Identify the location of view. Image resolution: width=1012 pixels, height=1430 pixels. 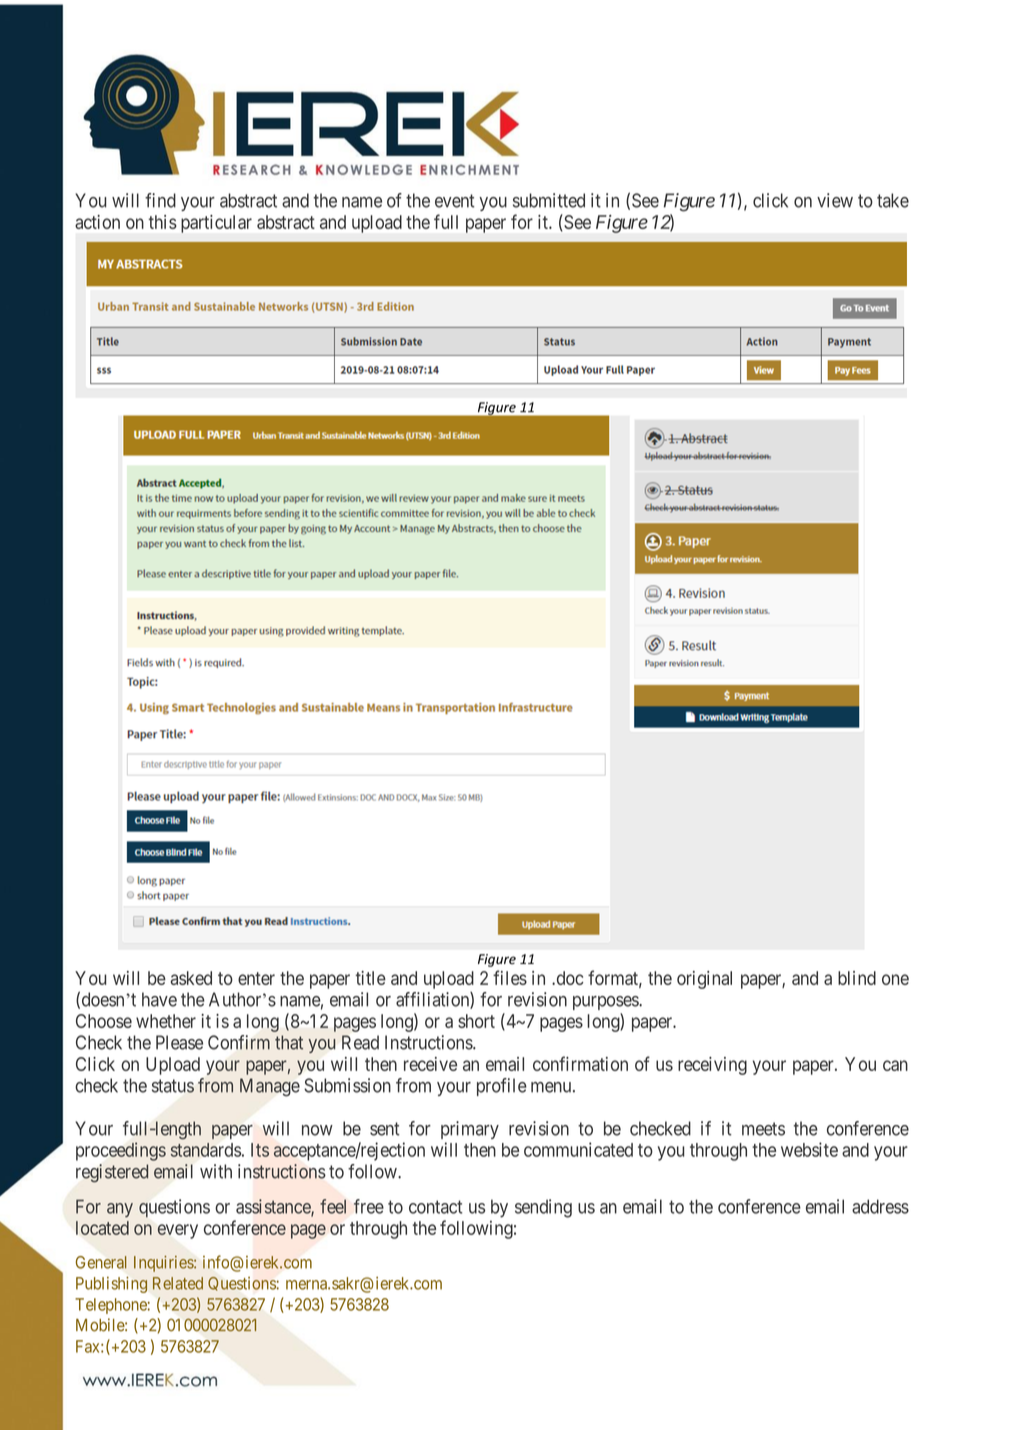
(835, 200).
